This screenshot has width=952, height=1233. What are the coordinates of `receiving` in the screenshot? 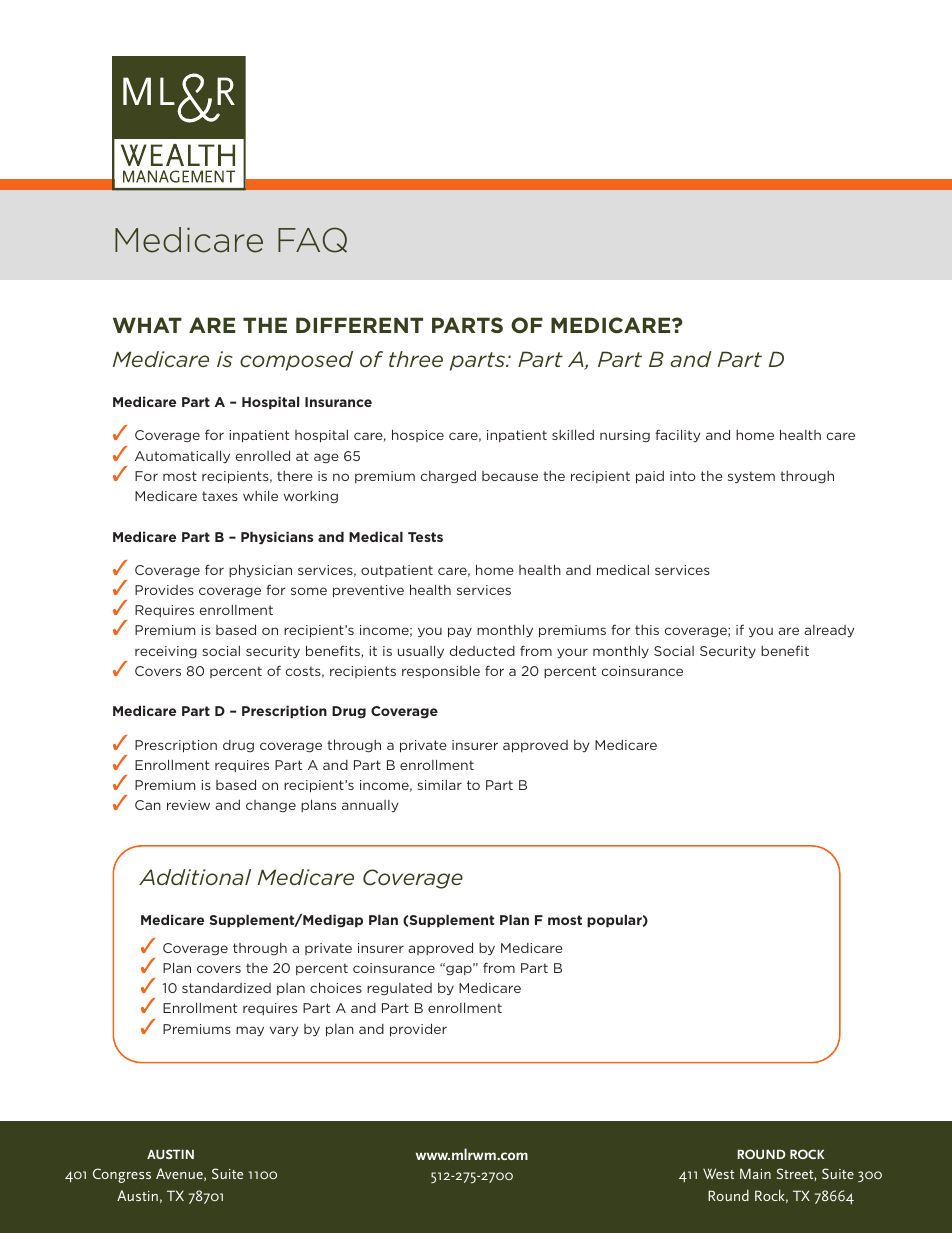 It's located at (166, 652).
